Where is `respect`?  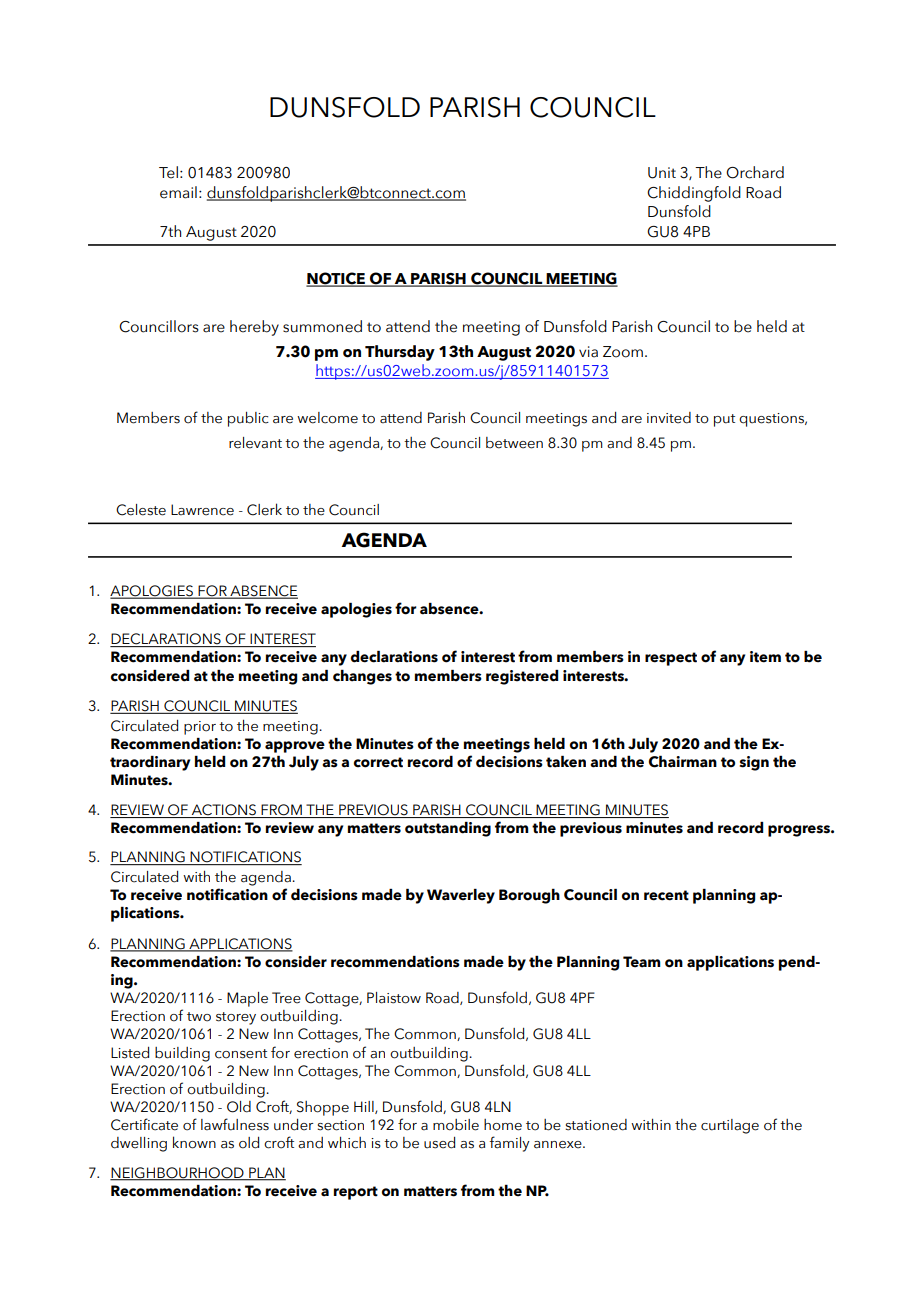 respect is located at coordinates (671, 659).
